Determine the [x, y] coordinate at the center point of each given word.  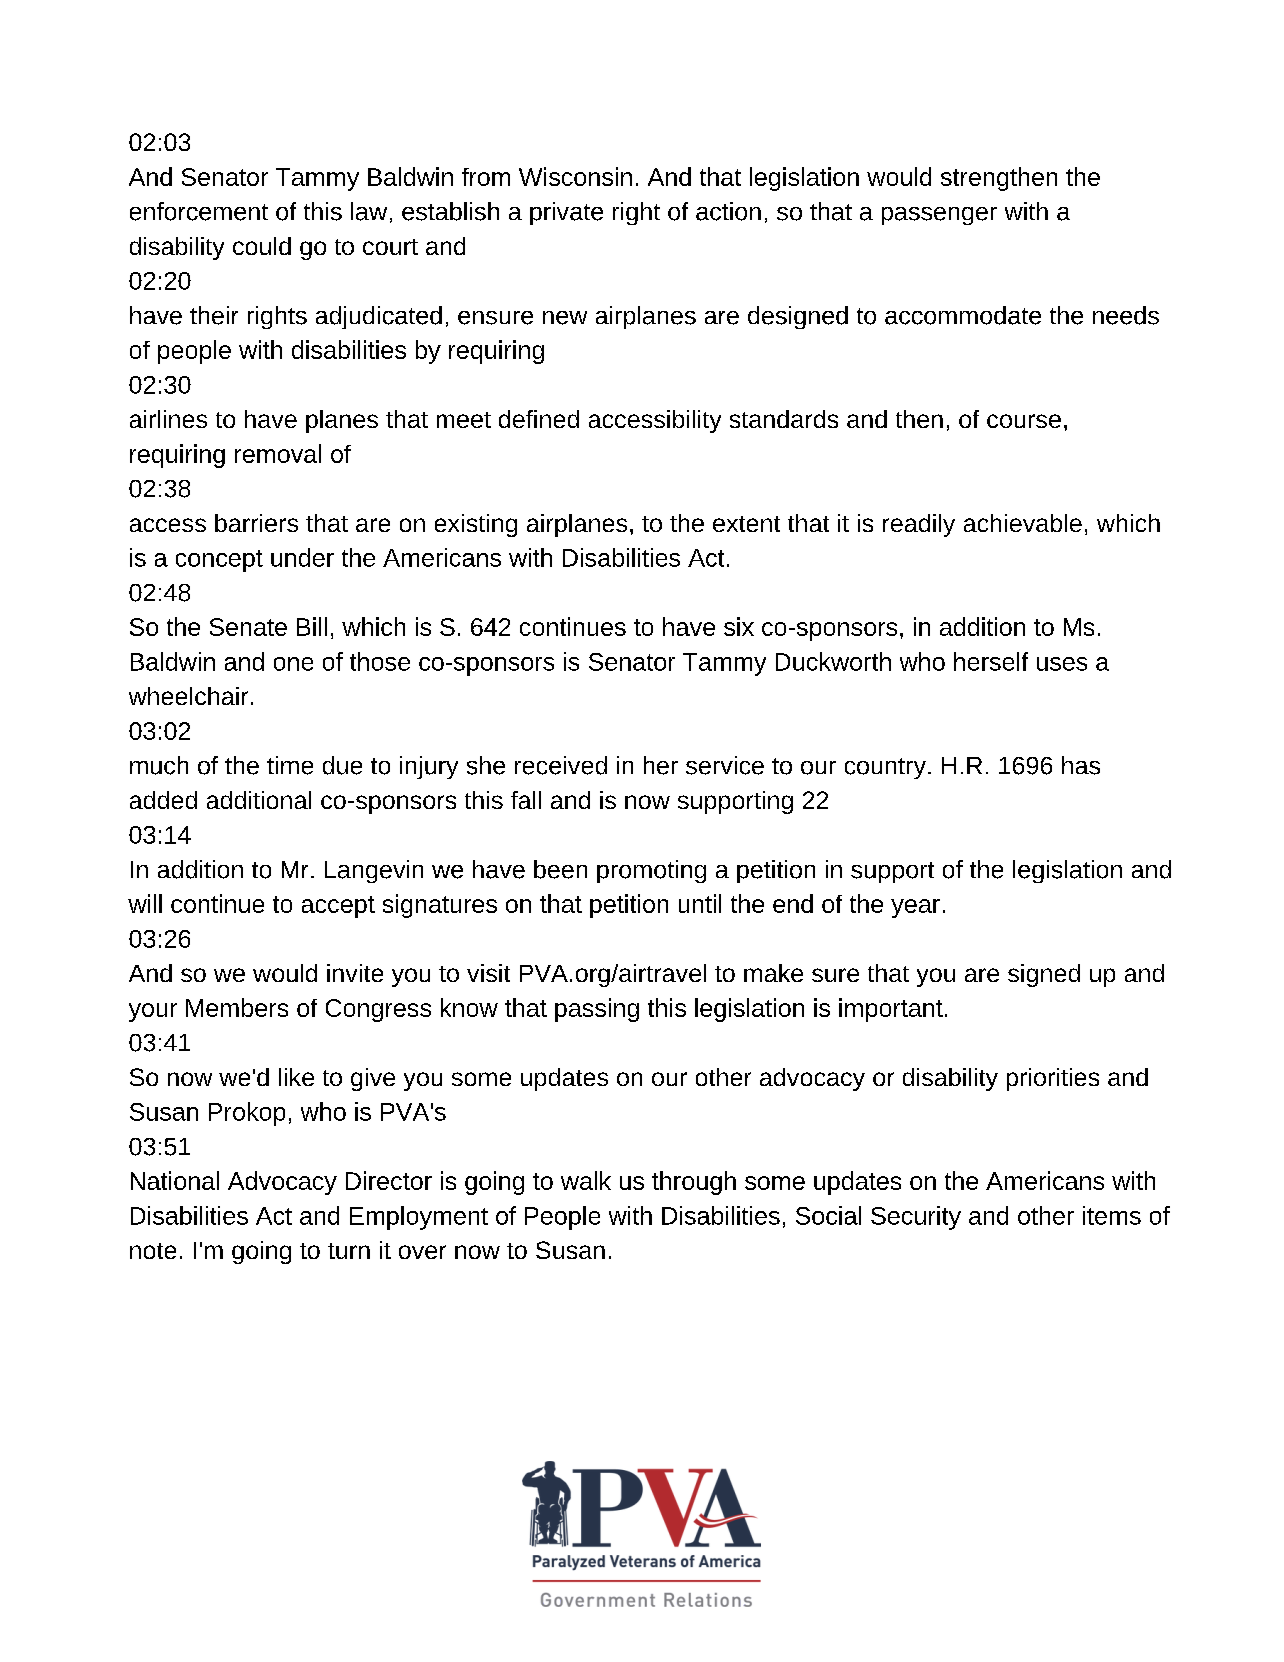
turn [349, 1251]
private [566, 213]
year [915, 908]
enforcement [199, 211]
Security [916, 1218]
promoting [651, 871]
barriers [256, 523]
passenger [939, 216]
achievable [1023, 523]
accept [338, 907]
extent [746, 524]
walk [586, 1180]
